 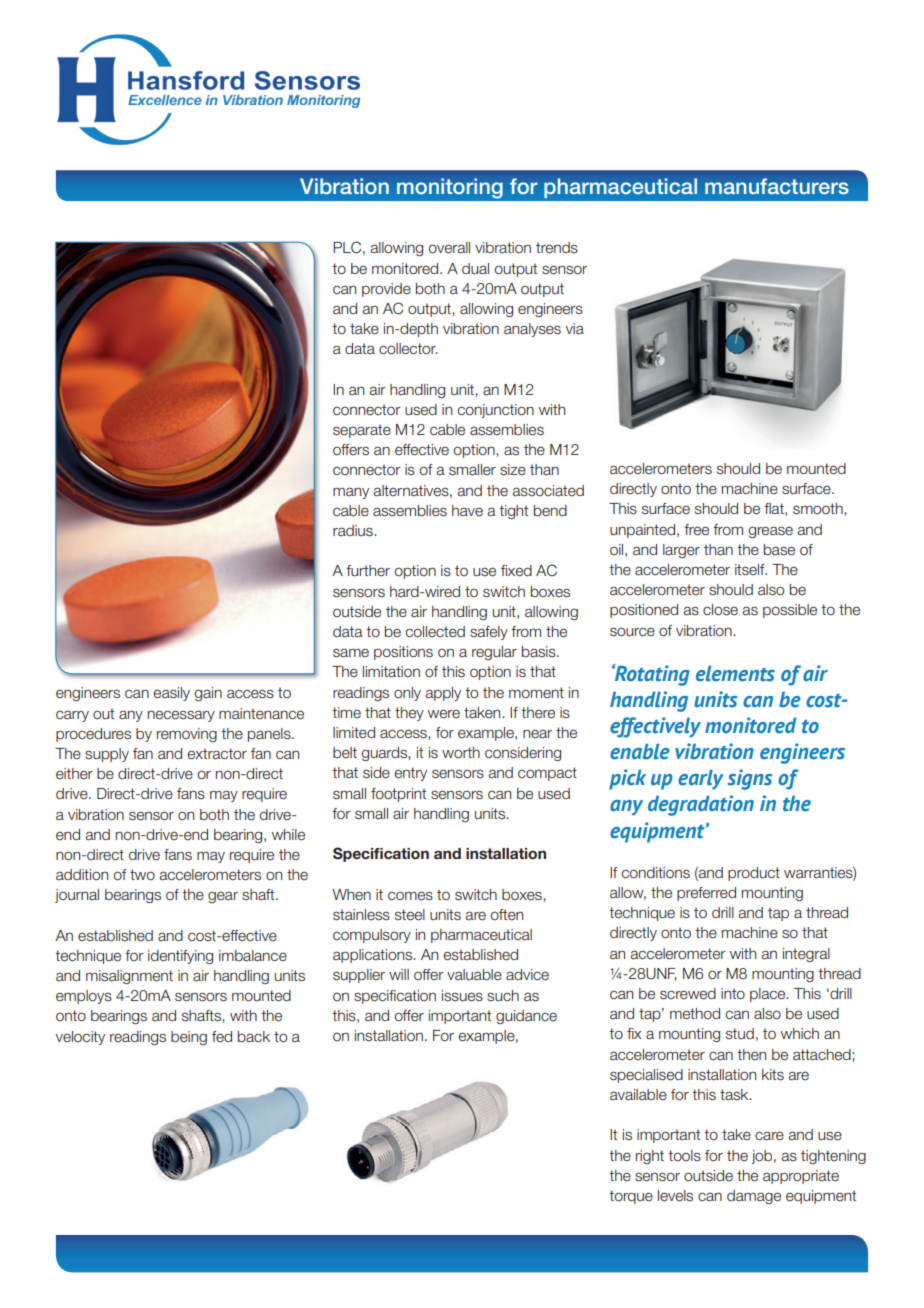 I want to click on collected, so click(x=435, y=632).
